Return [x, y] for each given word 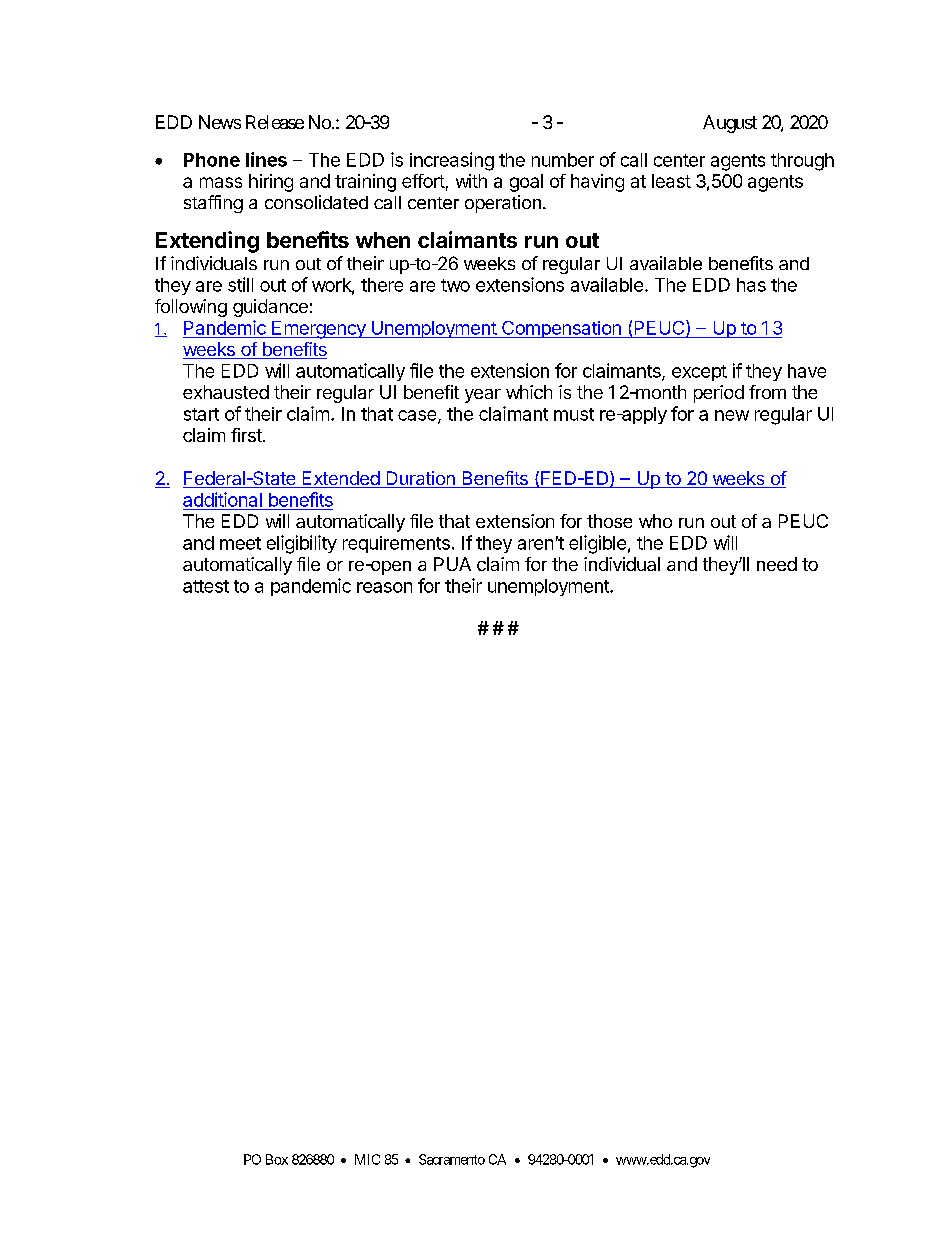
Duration [420, 479]
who [655, 521]
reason [384, 587]
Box [277, 1159]
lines [266, 159]
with [471, 181]
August [730, 124]
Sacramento [452, 1159]
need [777, 564]
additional [222, 499]
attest [206, 586]
